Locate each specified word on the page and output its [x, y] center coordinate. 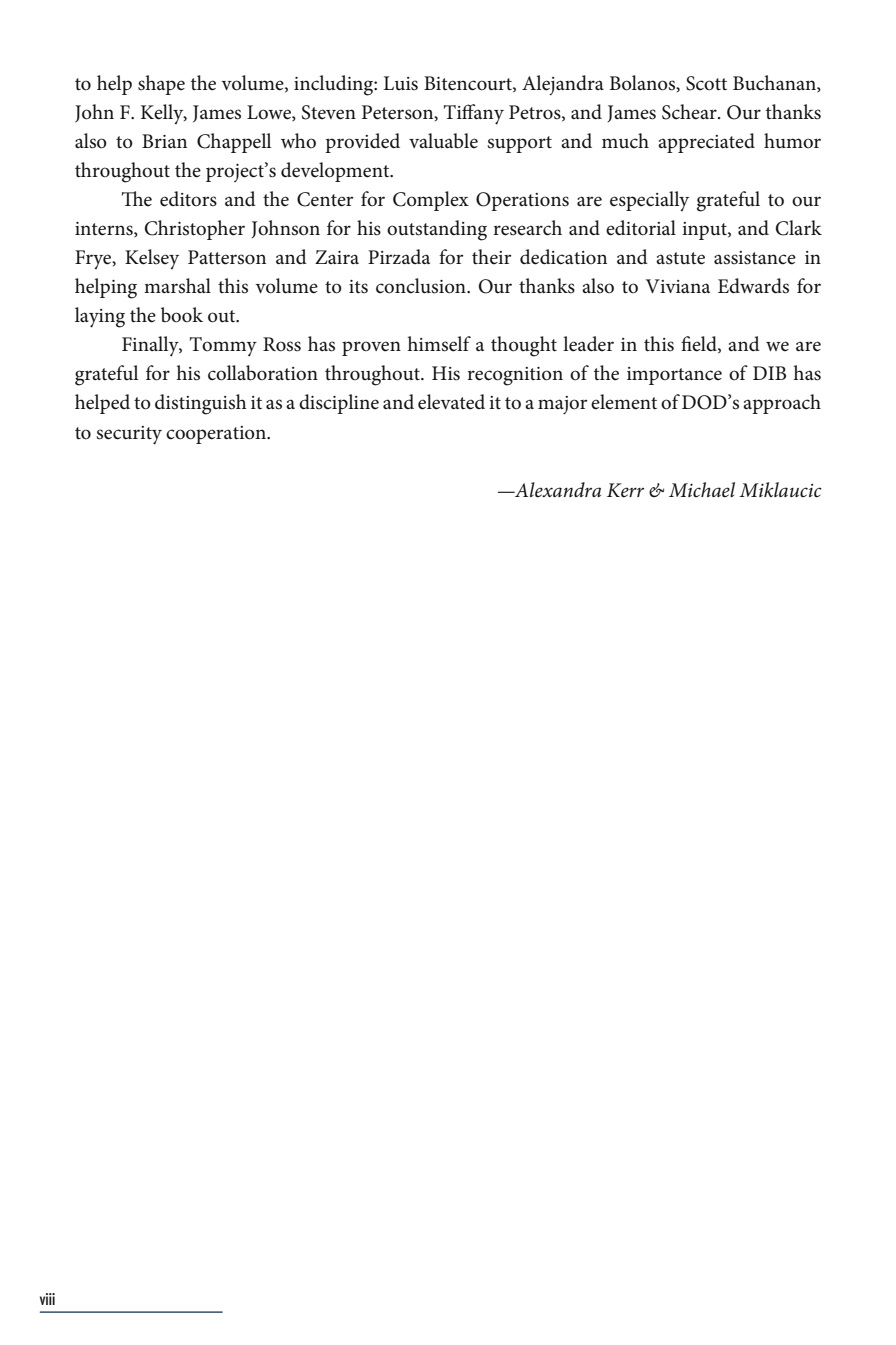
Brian [164, 141]
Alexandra [557, 490]
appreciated [706, 143]
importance [674, 376]
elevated [451, 402]
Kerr [625, 490]
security [129, 435]
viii [47, 1299]
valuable [443, 141]
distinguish [201, 404]
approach [782, 404]
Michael [702, 490]
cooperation [217, 435]
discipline [339, 404]
